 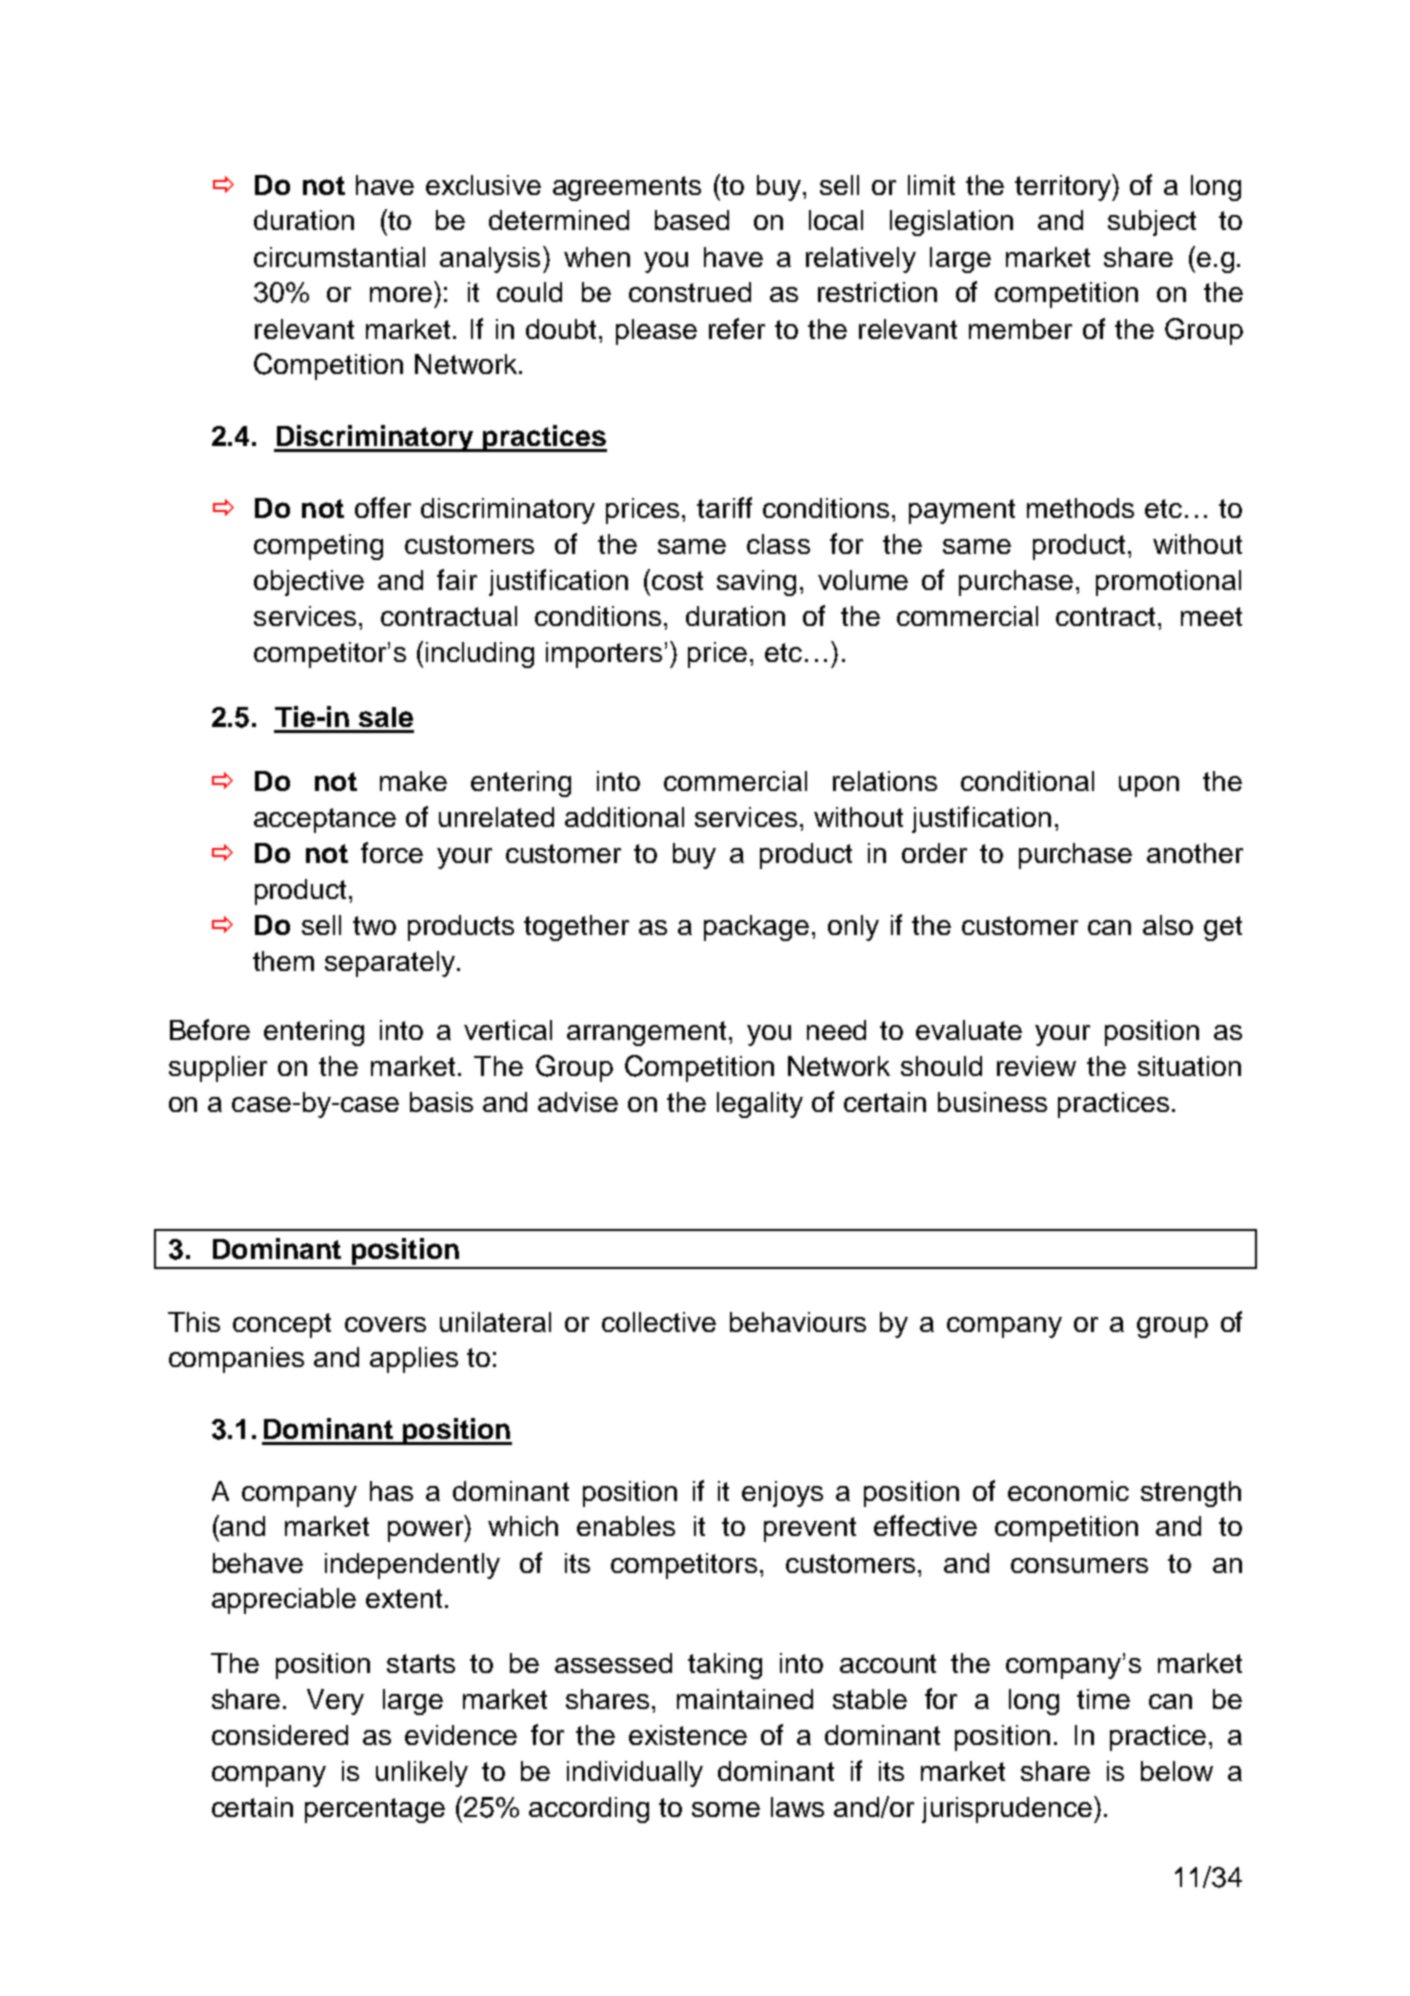 I want to click on concept, so click(x=282, y=1325).
